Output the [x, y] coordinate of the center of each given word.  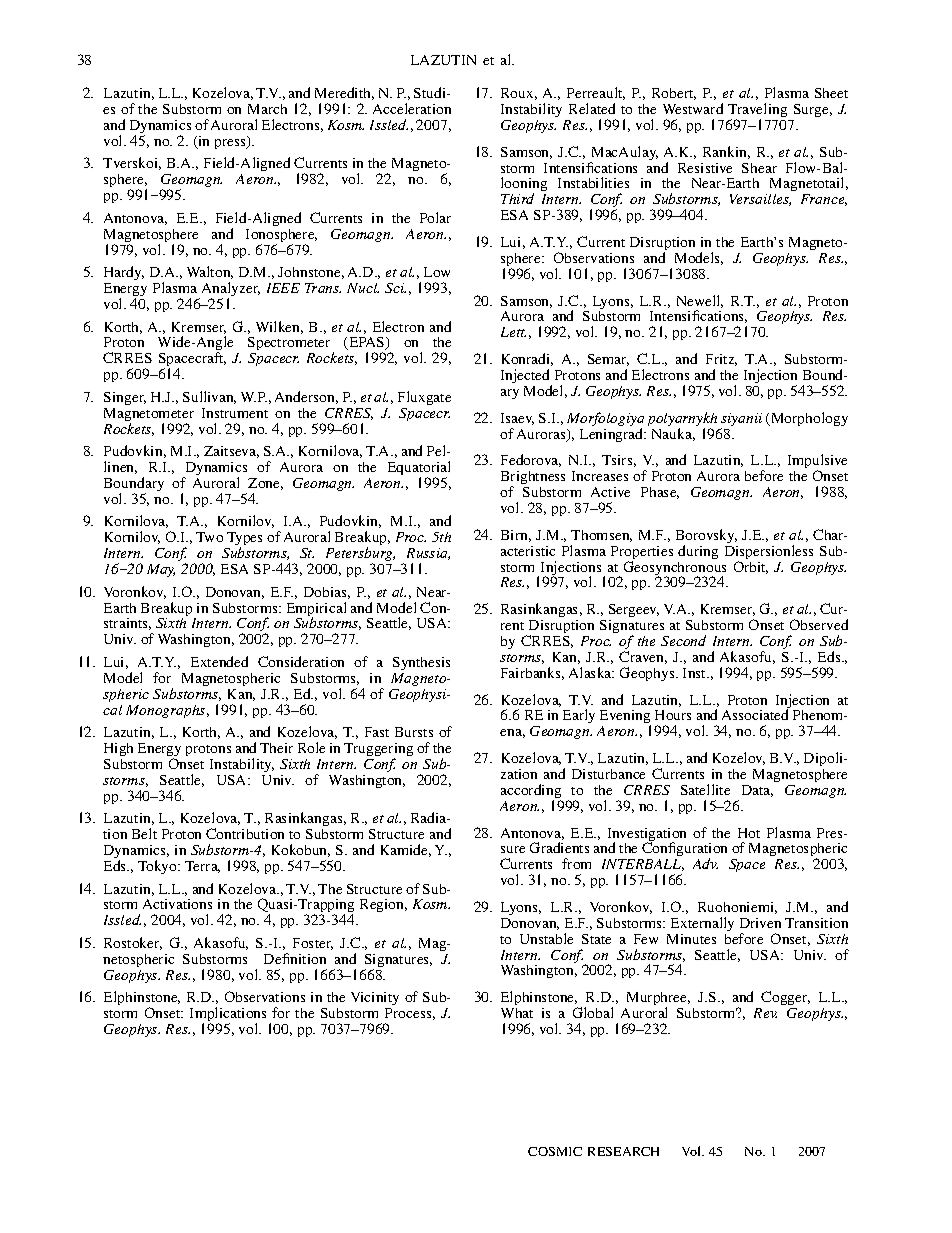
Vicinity [375, 1000]
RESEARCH [623, 1151]
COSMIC [555, 1151]
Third [517, 198]
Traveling [757, 111]
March [267, 109]
